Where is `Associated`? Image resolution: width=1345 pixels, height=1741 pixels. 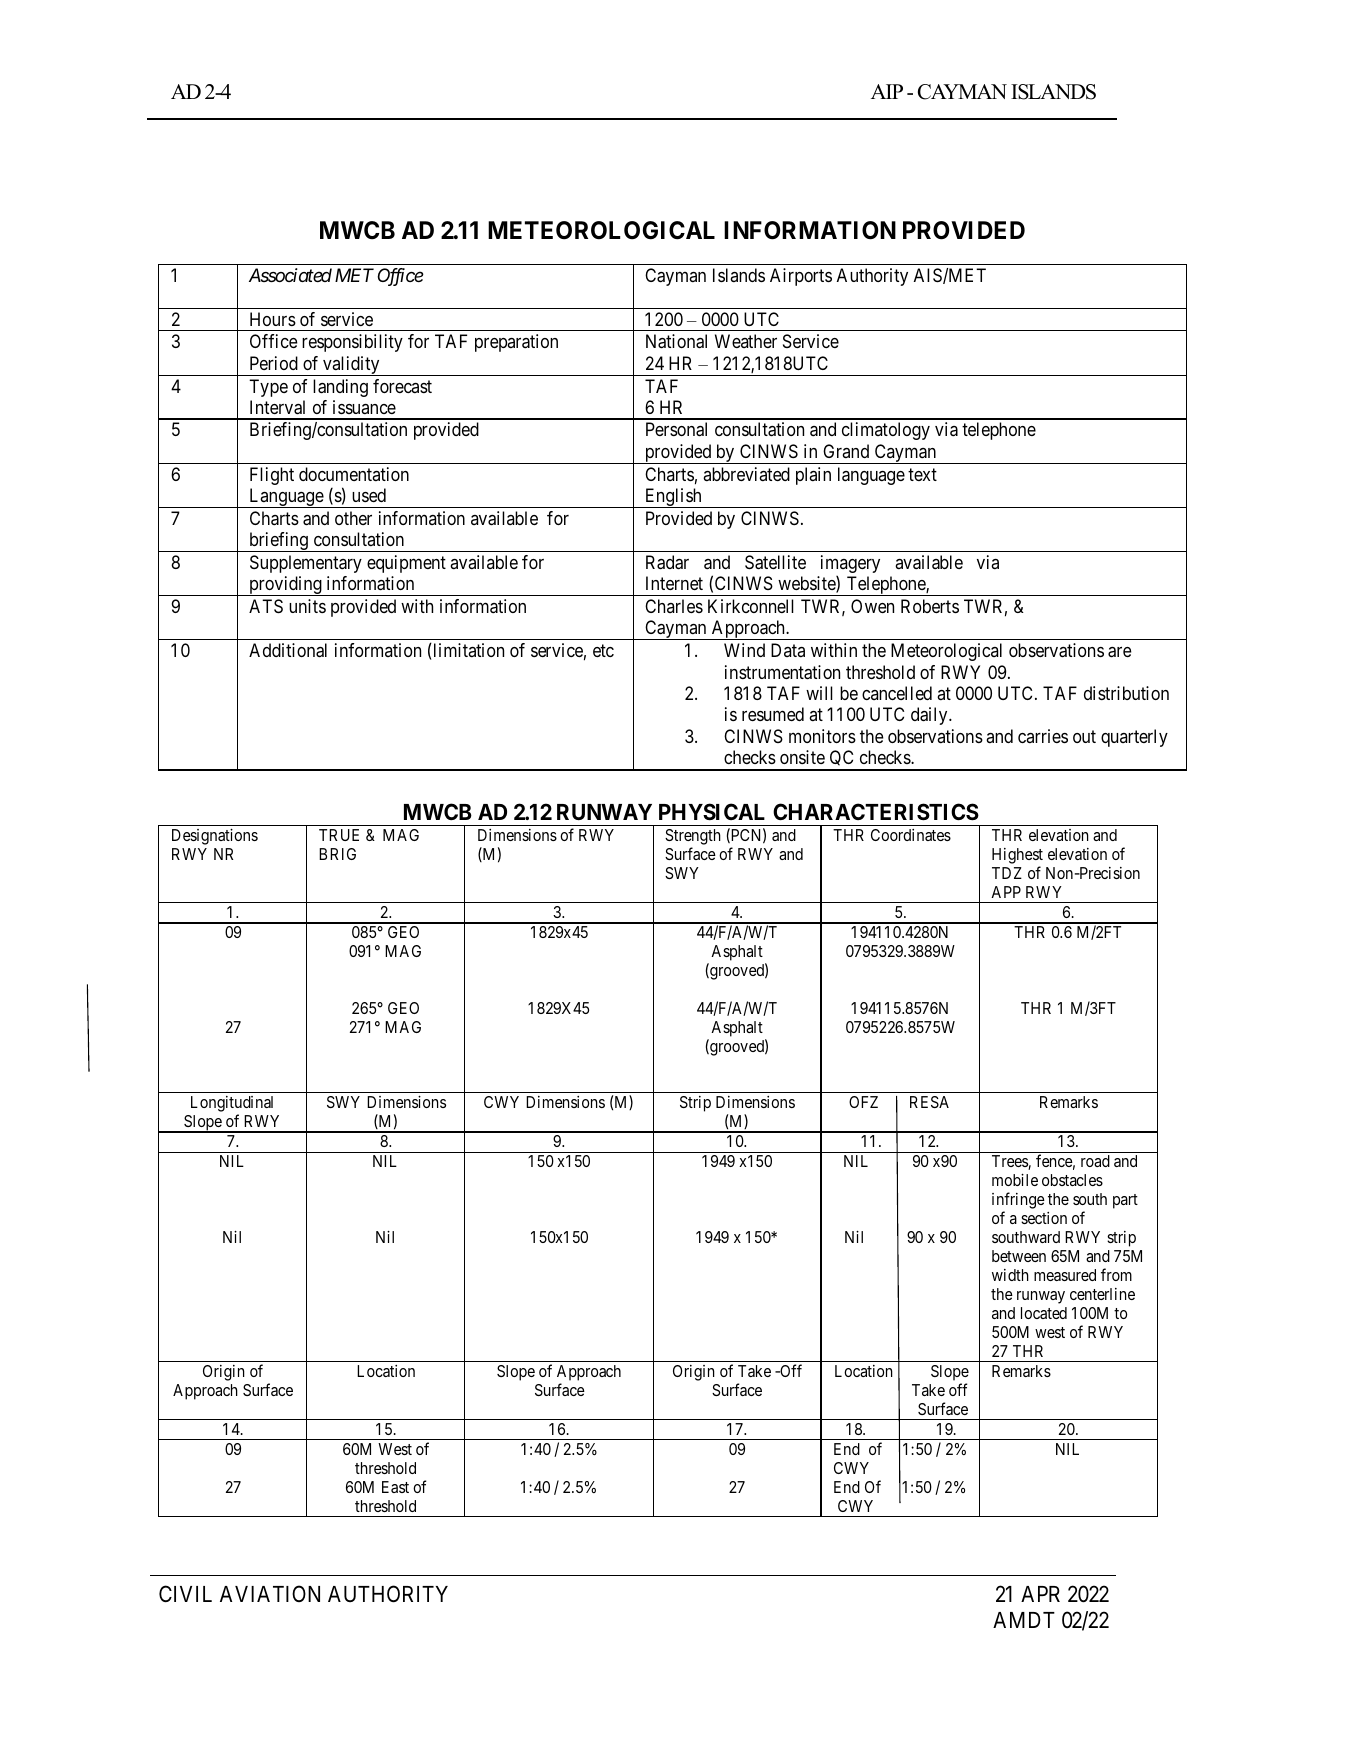 Associated is located at coordinates (290, 275).
